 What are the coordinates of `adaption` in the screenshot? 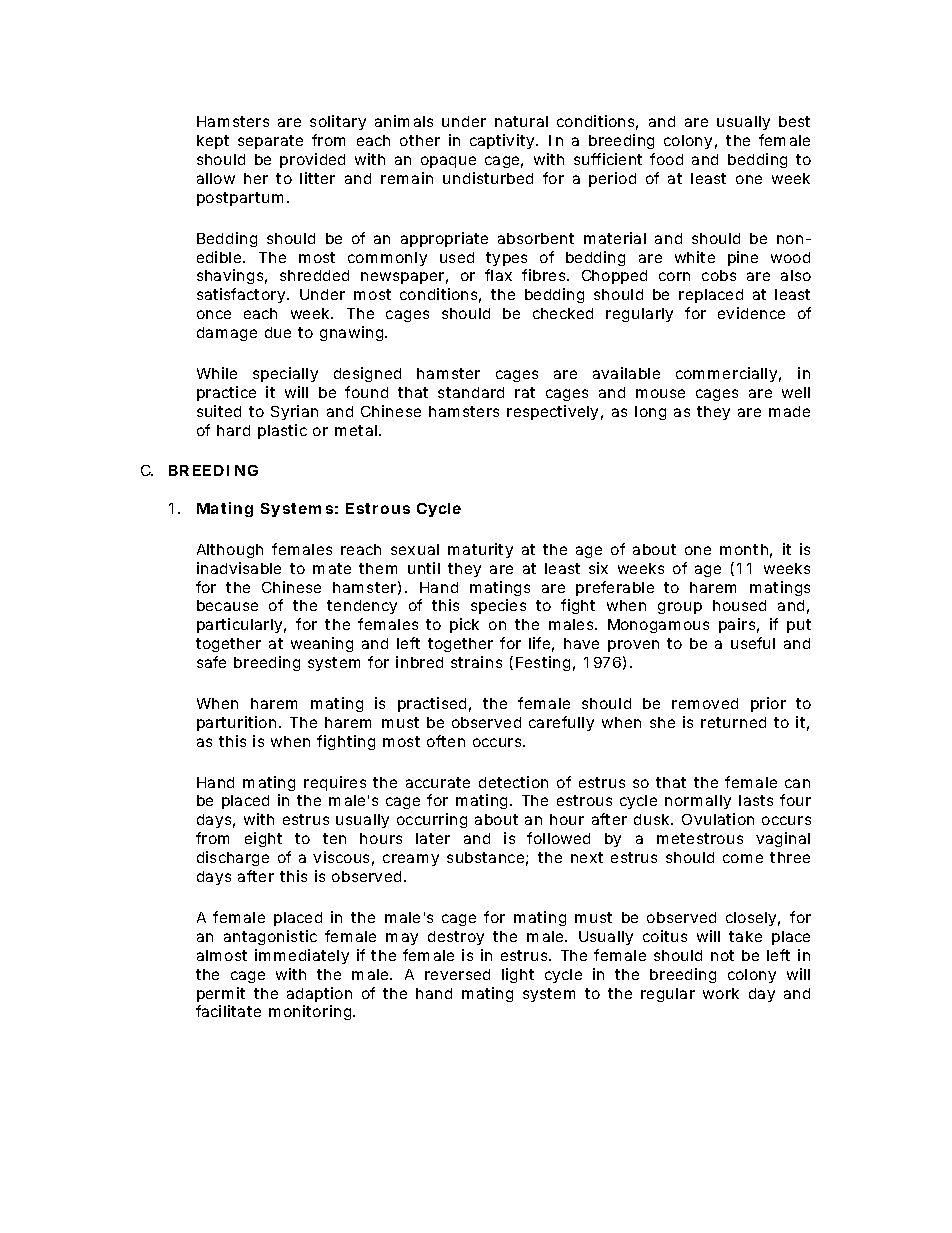 It's located at (319, 994).
